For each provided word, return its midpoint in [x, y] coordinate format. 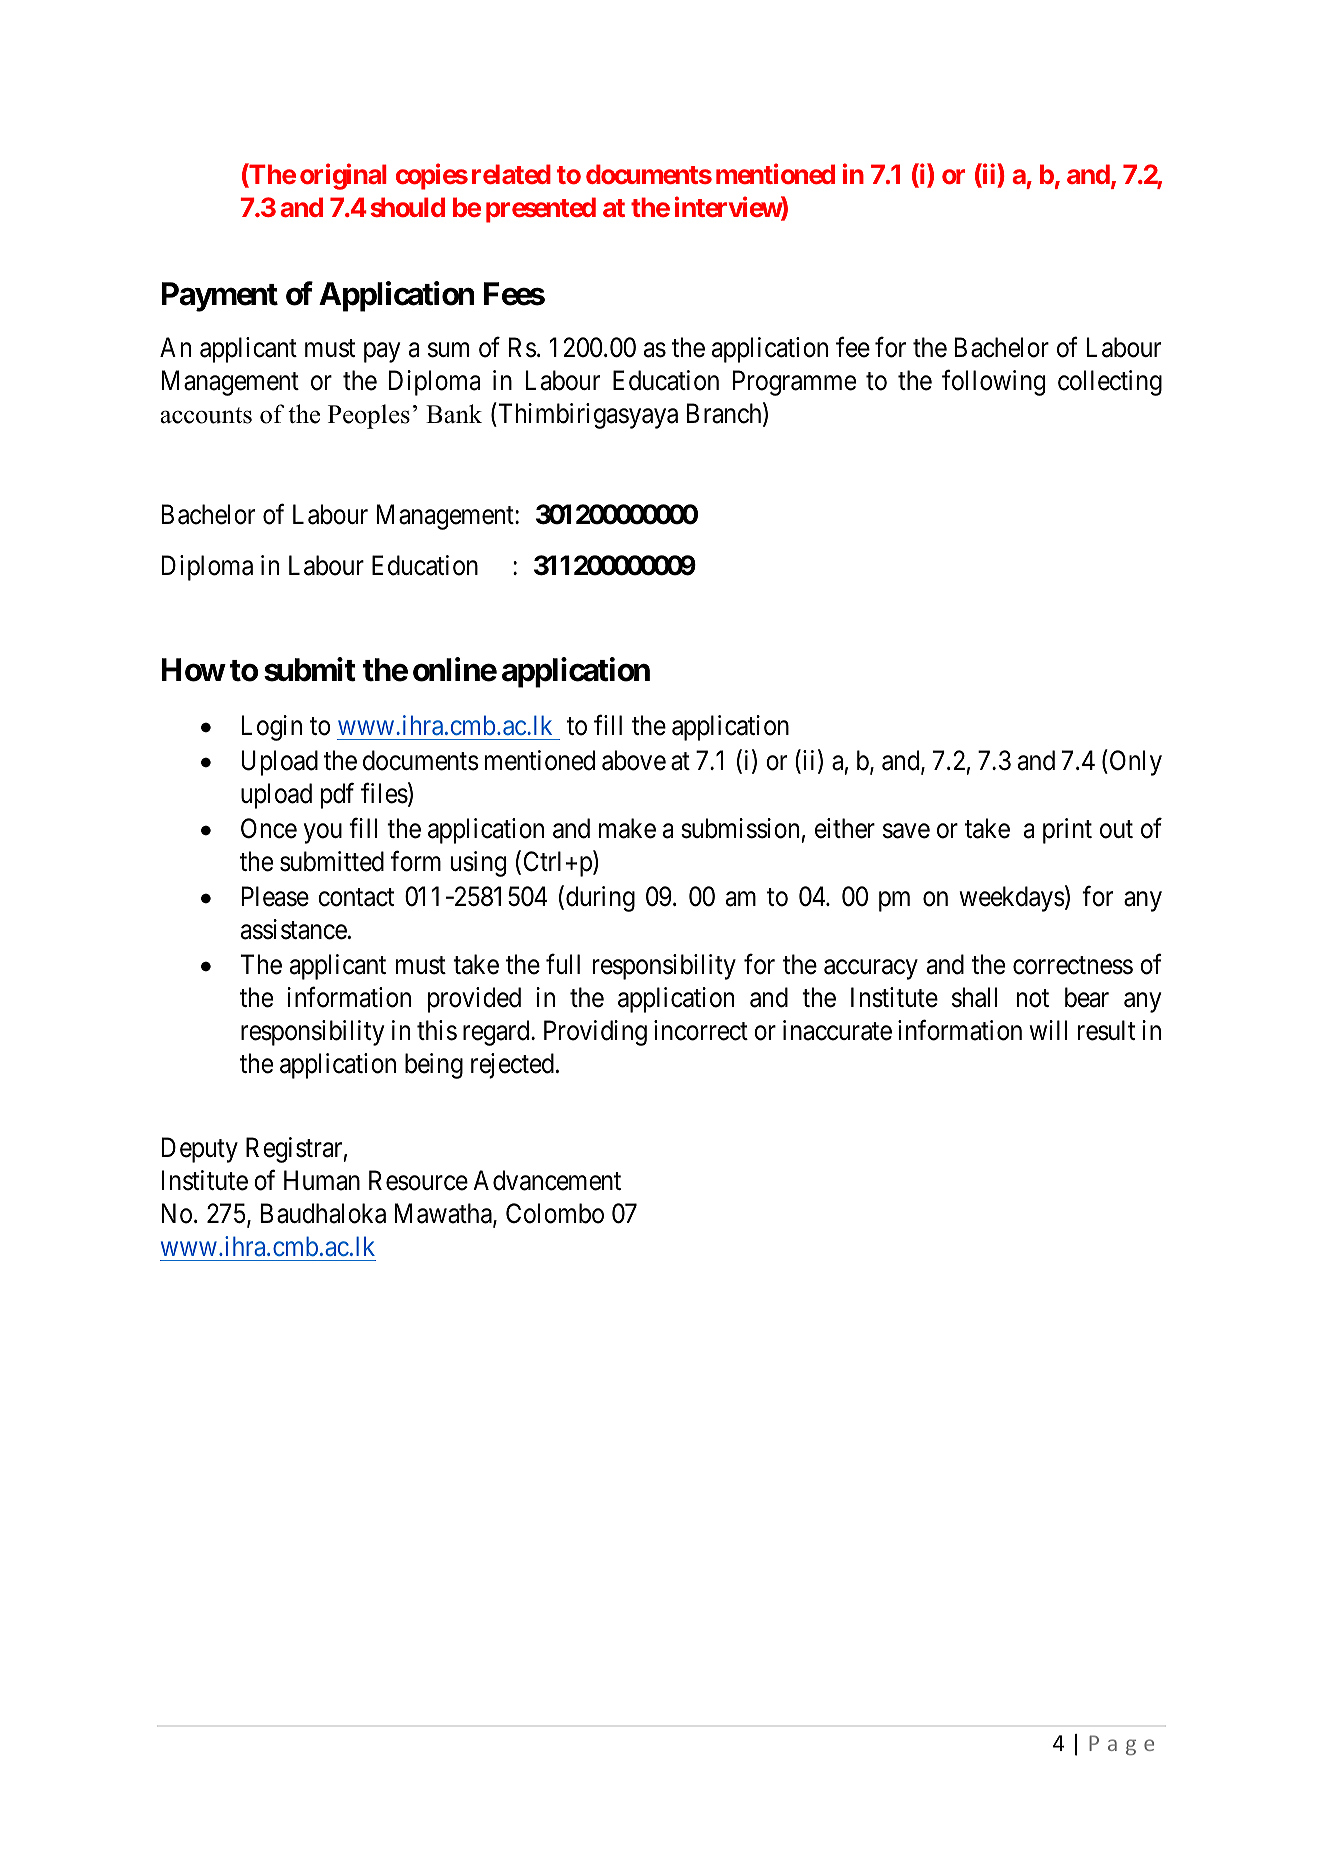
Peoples [369, 416]
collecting [1110, 383]
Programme [794, 383]
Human [322, 1181]
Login [272, 728]
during [600, 899]
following [993, 383]
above [634, 760]
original [343, 177]
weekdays [1012, 899]
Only [1134, 763]
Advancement [547, 1180]
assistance [294, 929]
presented [541, 210]
